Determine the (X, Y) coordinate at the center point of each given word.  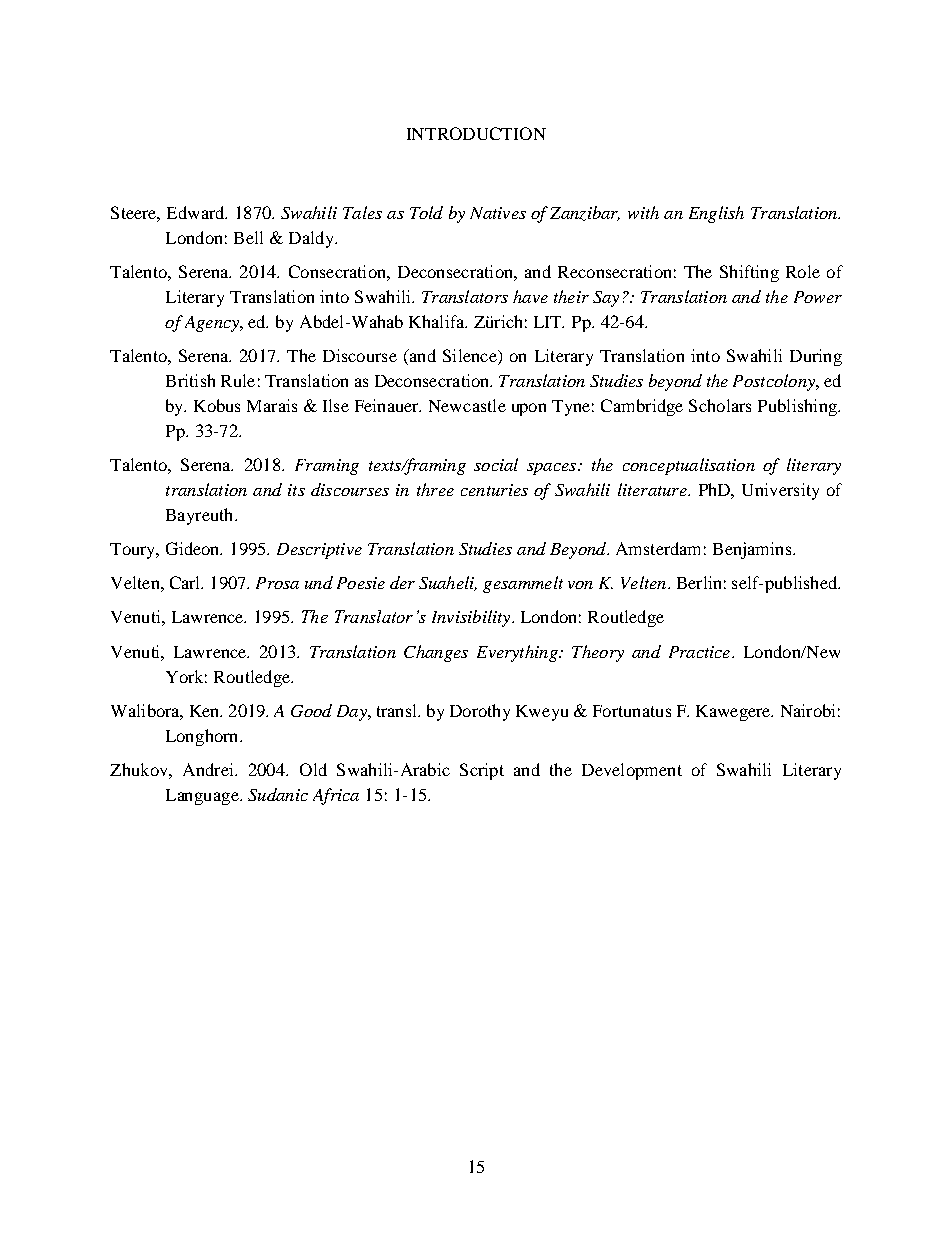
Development (632, 771)
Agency (213, 324)
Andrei (209, 769)
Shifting (749, 273)
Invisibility (472, 618)
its (296, 490)
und (319, 582)
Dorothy (480, 712)
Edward (197, 212)
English (716, 214)
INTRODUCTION (476, 133)
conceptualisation (689, 466)
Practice (701, 652)
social (496, 464)
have (530, 296)
